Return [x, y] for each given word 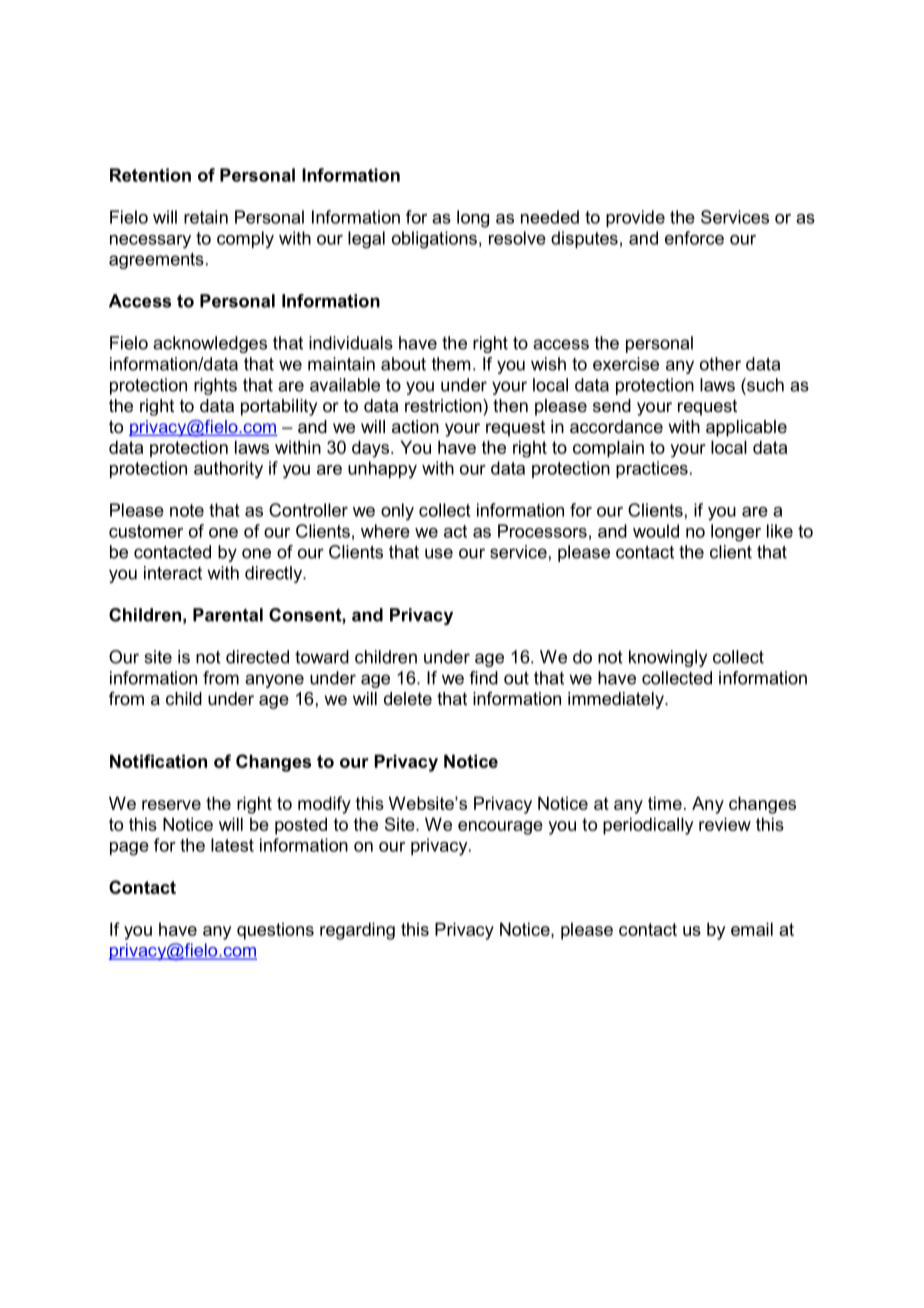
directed [257, 657]
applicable [746, 428]
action [415, 427]
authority [228, 470]
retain [206, 217]
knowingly [668, 658]
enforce [694, 238]
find [483, 678]
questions [275, 931]
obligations [434, 240]
